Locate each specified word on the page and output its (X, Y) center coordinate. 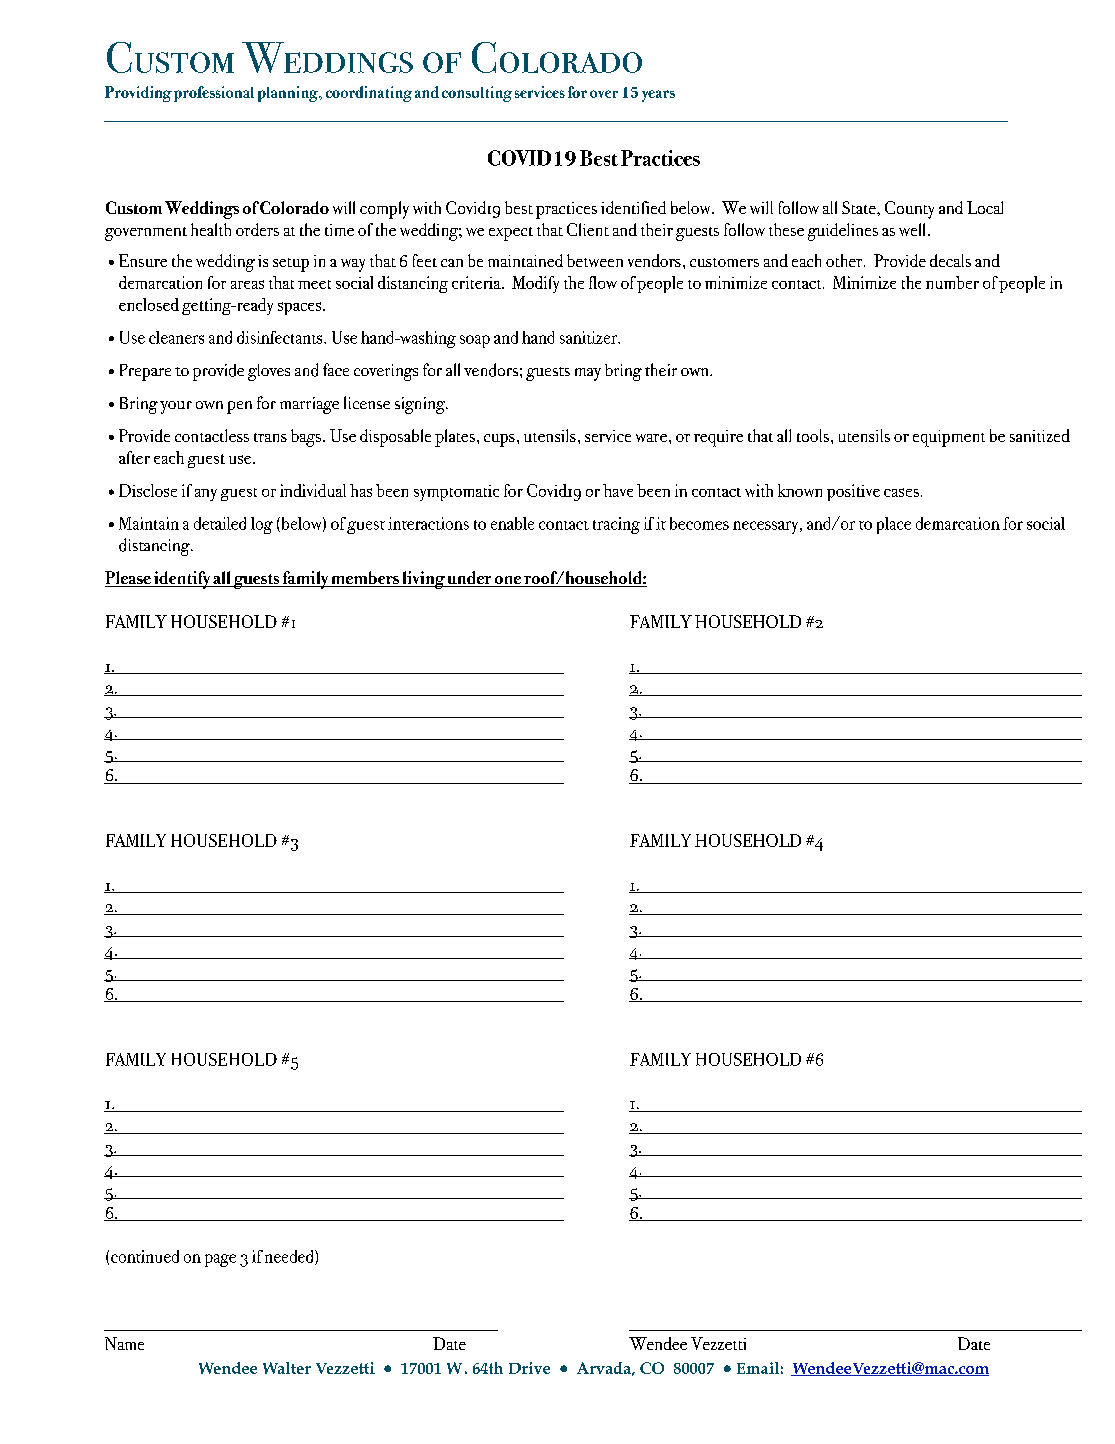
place (894, 525)
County (909, 210)
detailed (220, 523)
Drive (529, 1368)
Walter (287, 1368)
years (658, 96)
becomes (699, 523)
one (507, 581)
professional (214, 94)
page (220, 1260)
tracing (616, 525)
